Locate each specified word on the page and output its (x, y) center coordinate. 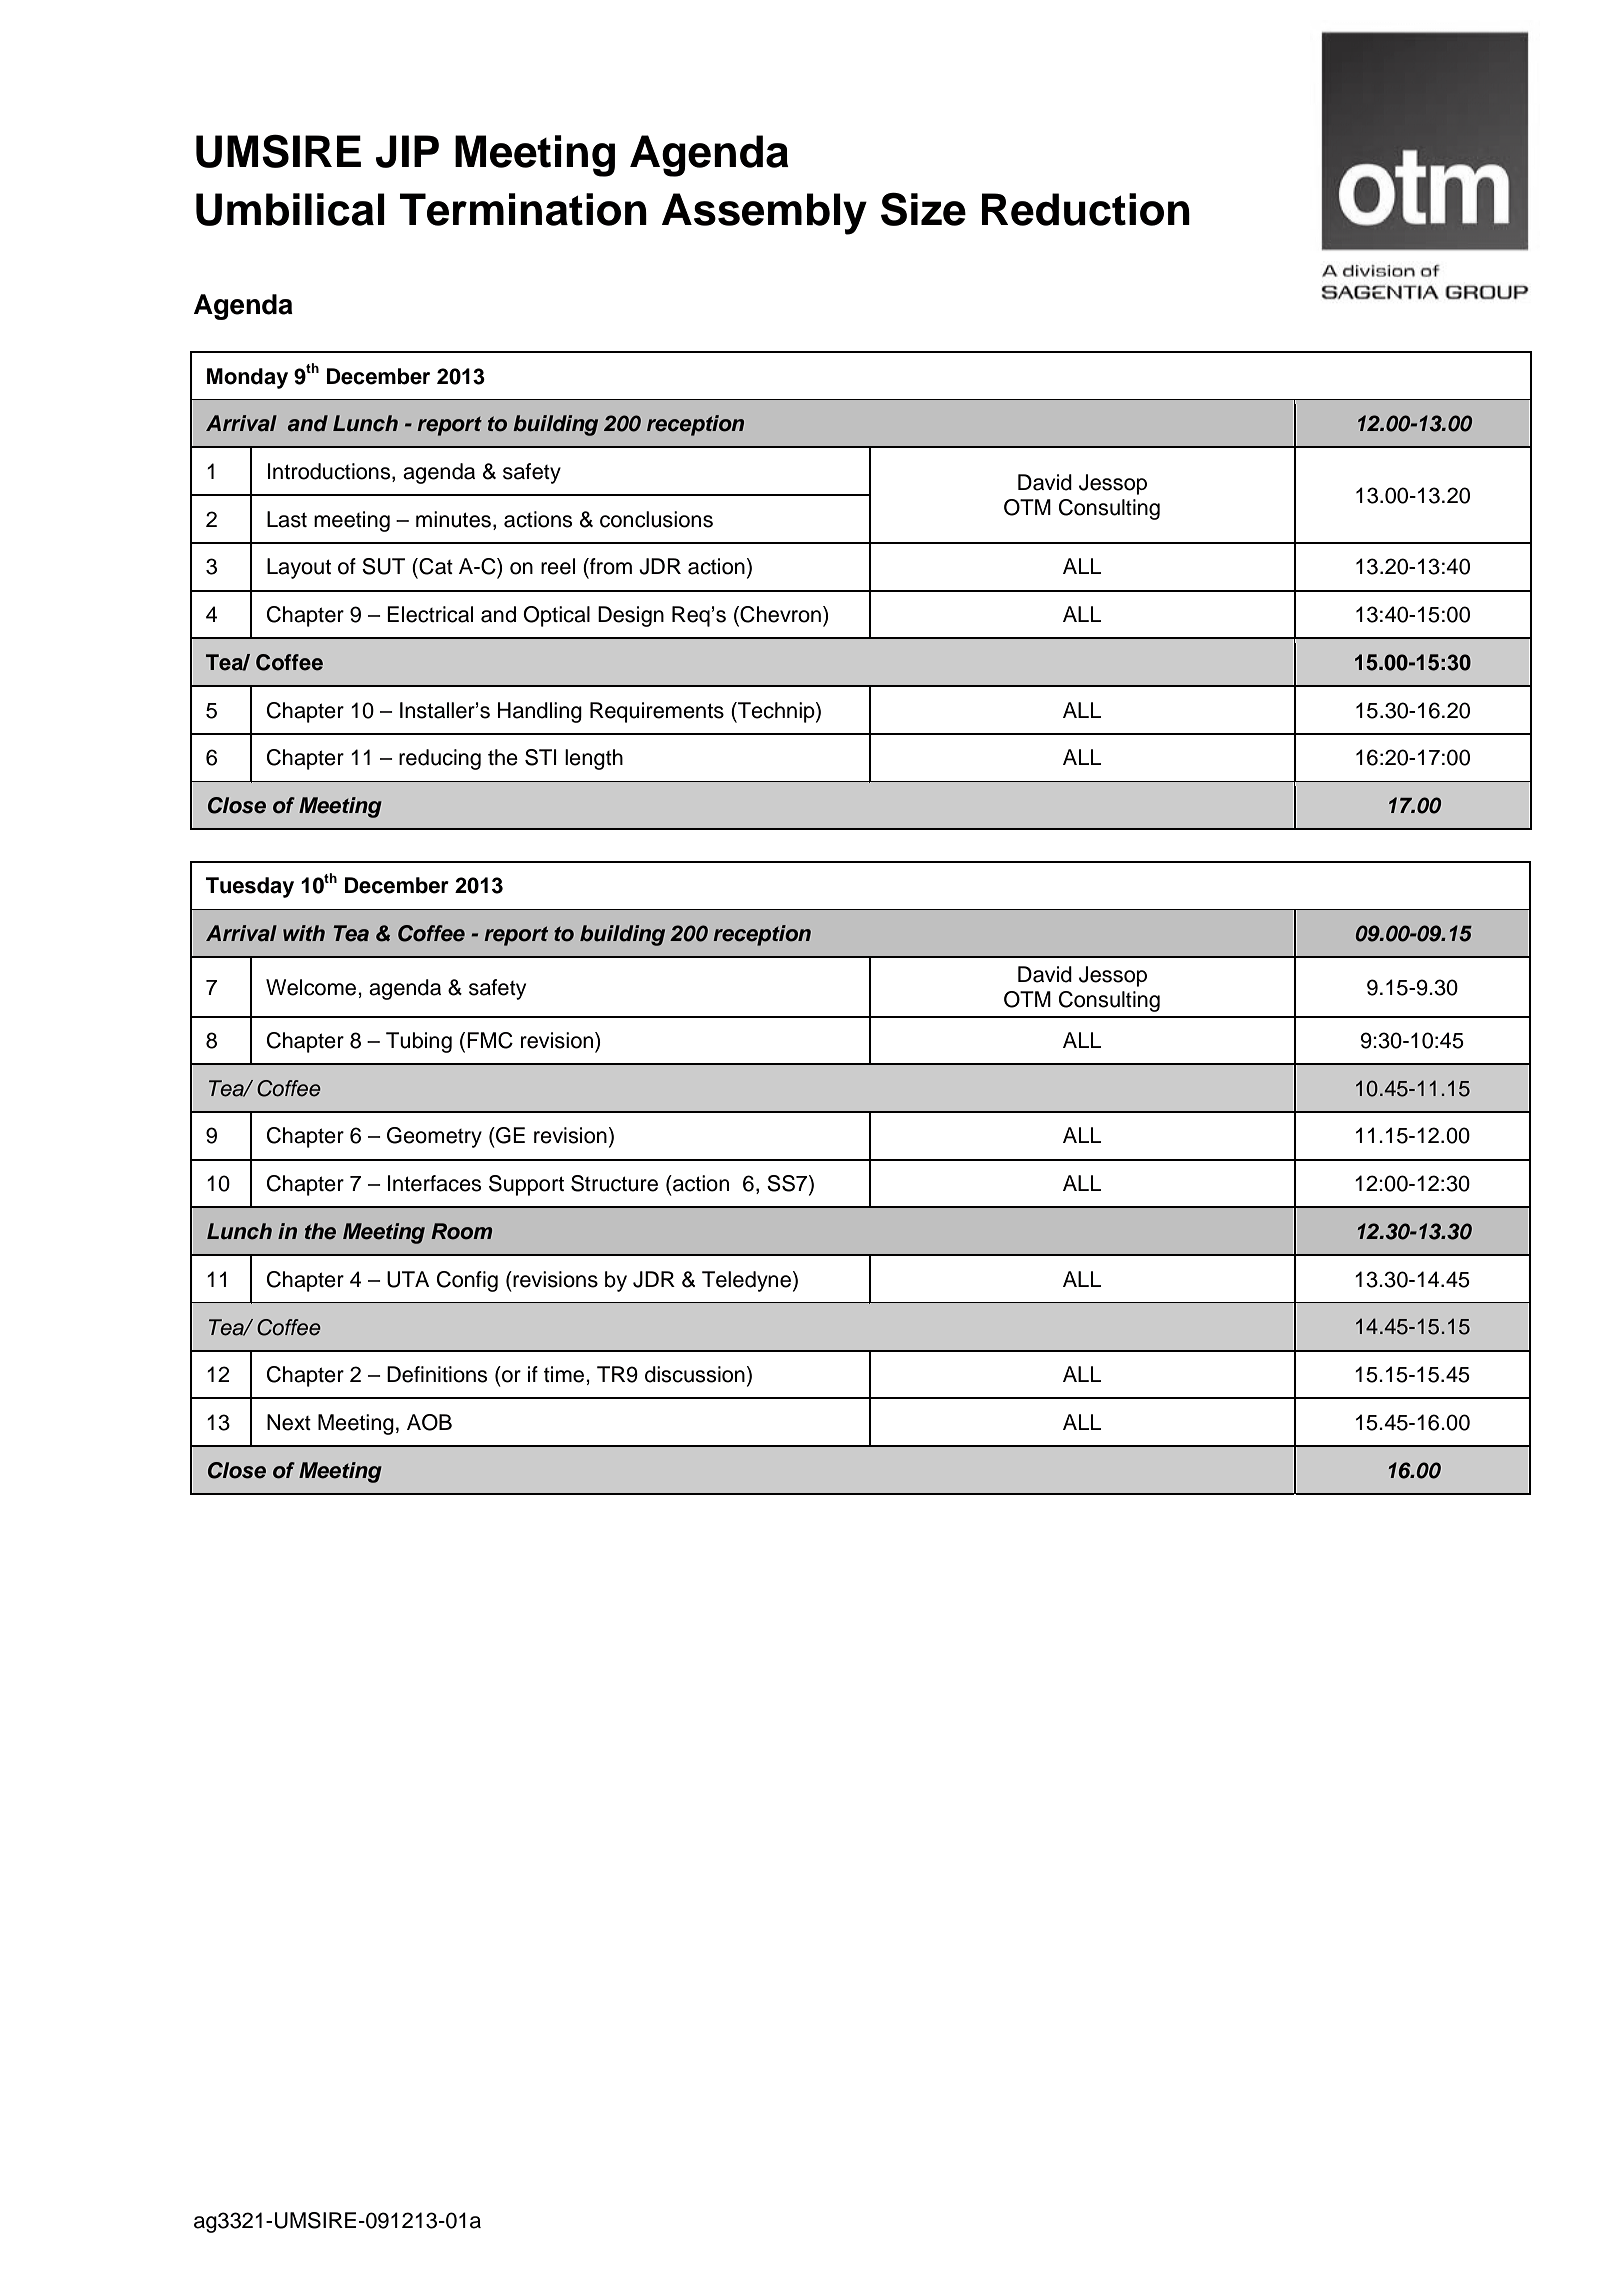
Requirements (657, 712)
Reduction (1086, 209)
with (304, 933)
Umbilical (290, 209)
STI (541, 757)
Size (923, 209)
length (594, 759)
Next (289, 1422)
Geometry (434, 1137)
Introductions (330, 472)
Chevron (779, 615)
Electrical (430, 614)
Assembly (764, 214)
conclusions (656, 519)
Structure (614, 1183)
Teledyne (746, 1281)
